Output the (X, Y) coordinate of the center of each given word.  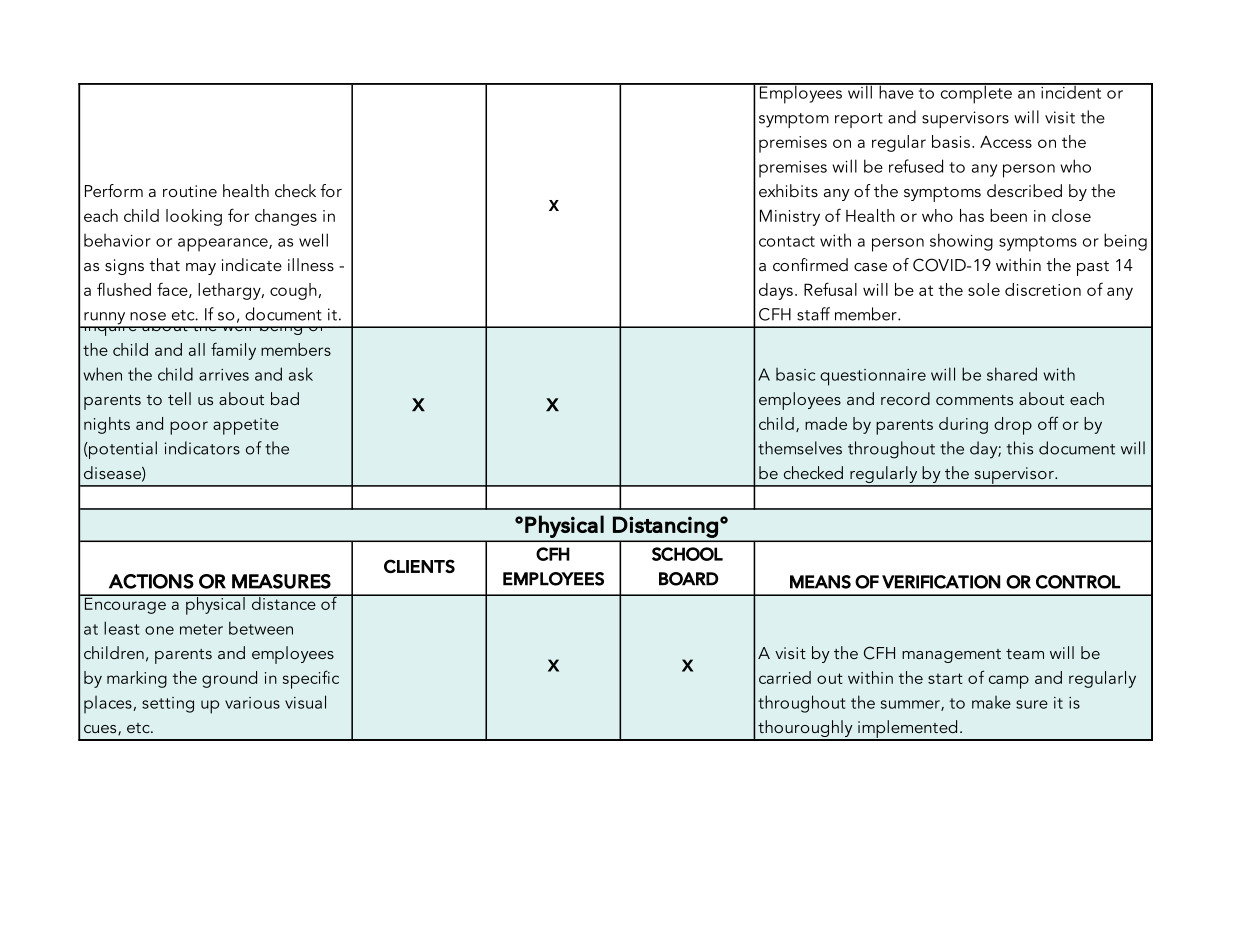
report (859, 120)
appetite (246, 426)
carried (785, 677)
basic (795, 374)
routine (190, 191)
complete (976, 93)
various (252, 703)
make (991, 702)
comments (974, 400)
